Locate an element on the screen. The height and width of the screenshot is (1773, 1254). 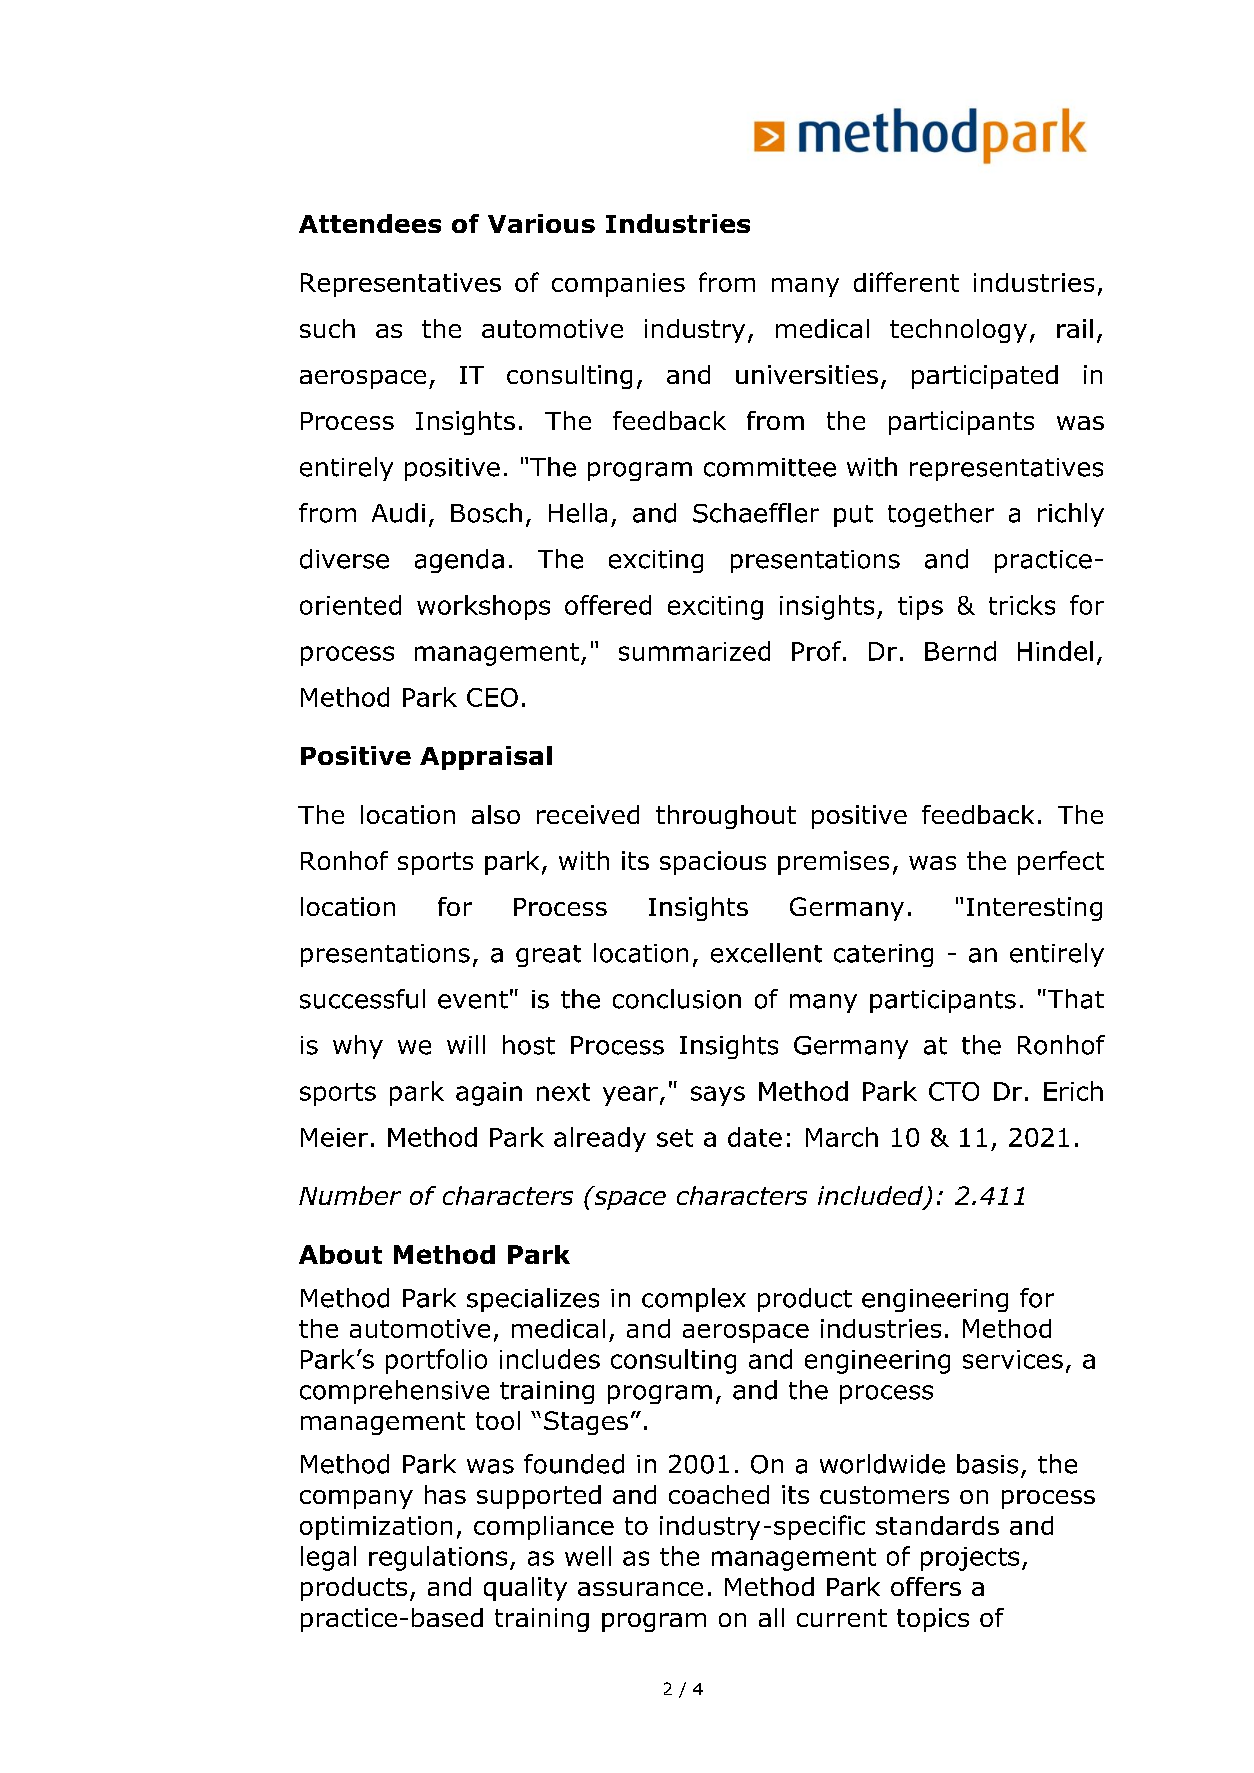
projects is located at coordinates (970, 1559).
